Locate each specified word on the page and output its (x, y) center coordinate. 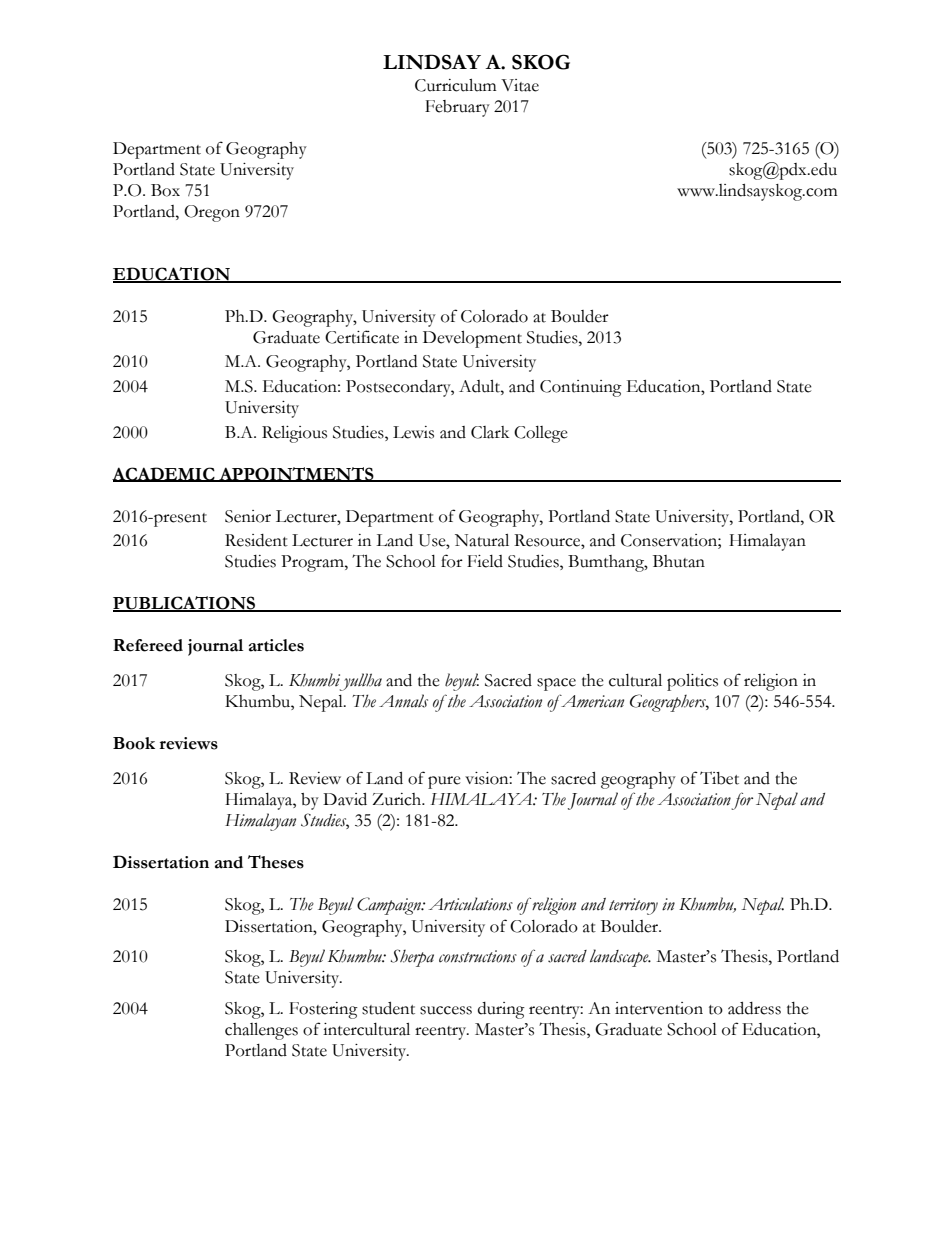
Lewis (413, 432)
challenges (261, 1031)
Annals (403, 701)
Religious (294, 434)
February (457, 108)
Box (165, 190)
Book (134, 743)
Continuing (581, 388)
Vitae (520, 85)
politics (692, 682)
